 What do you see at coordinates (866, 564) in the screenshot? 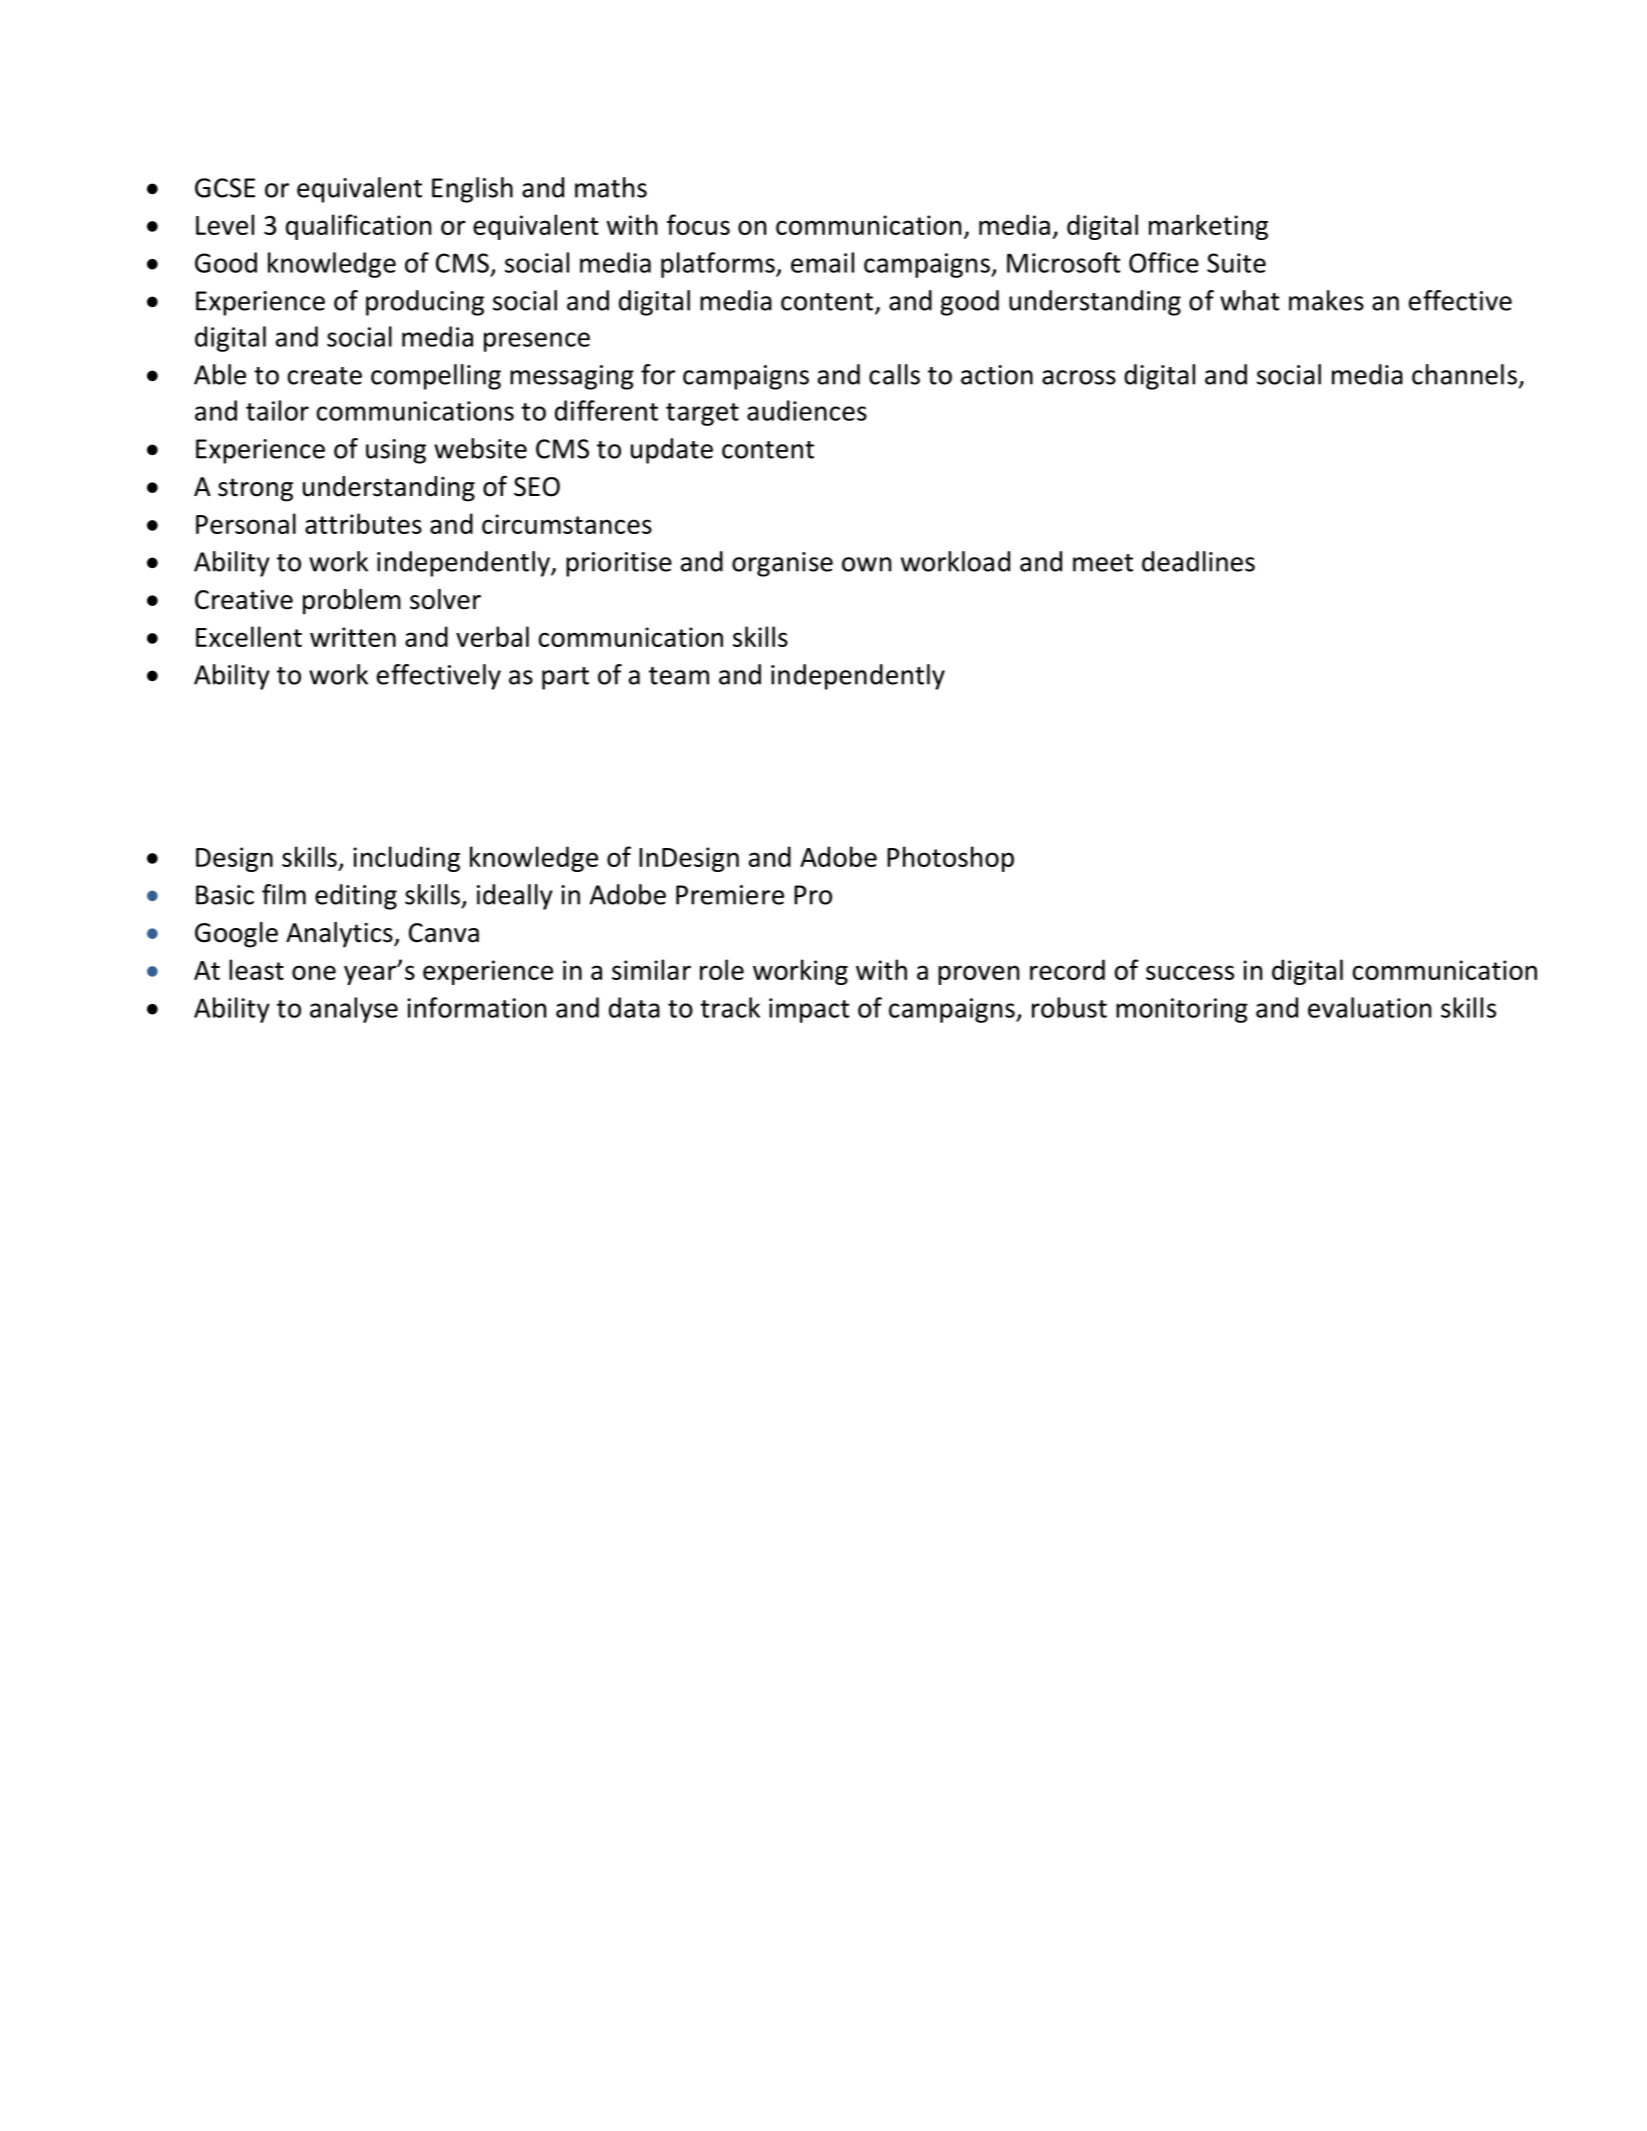
I see `own` at bounding box center [866, 564].
